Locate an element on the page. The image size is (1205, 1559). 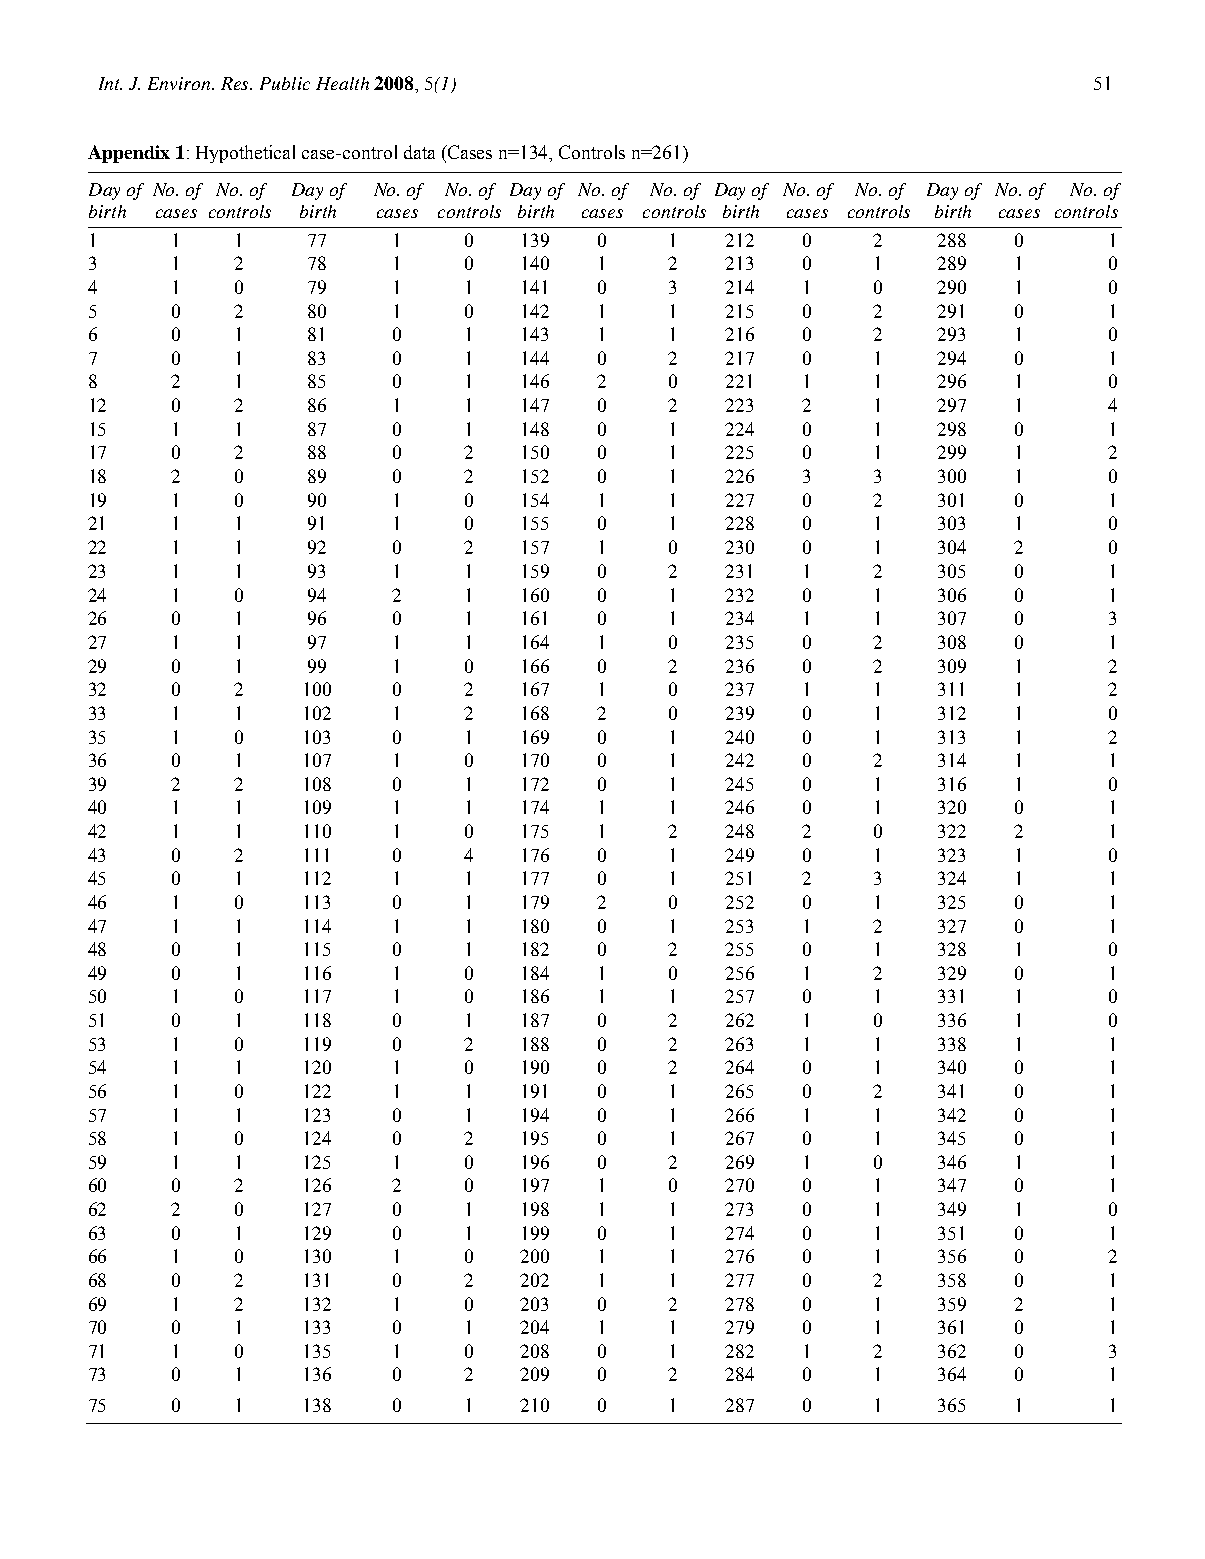
Health is located at coordinates (342, 83).
